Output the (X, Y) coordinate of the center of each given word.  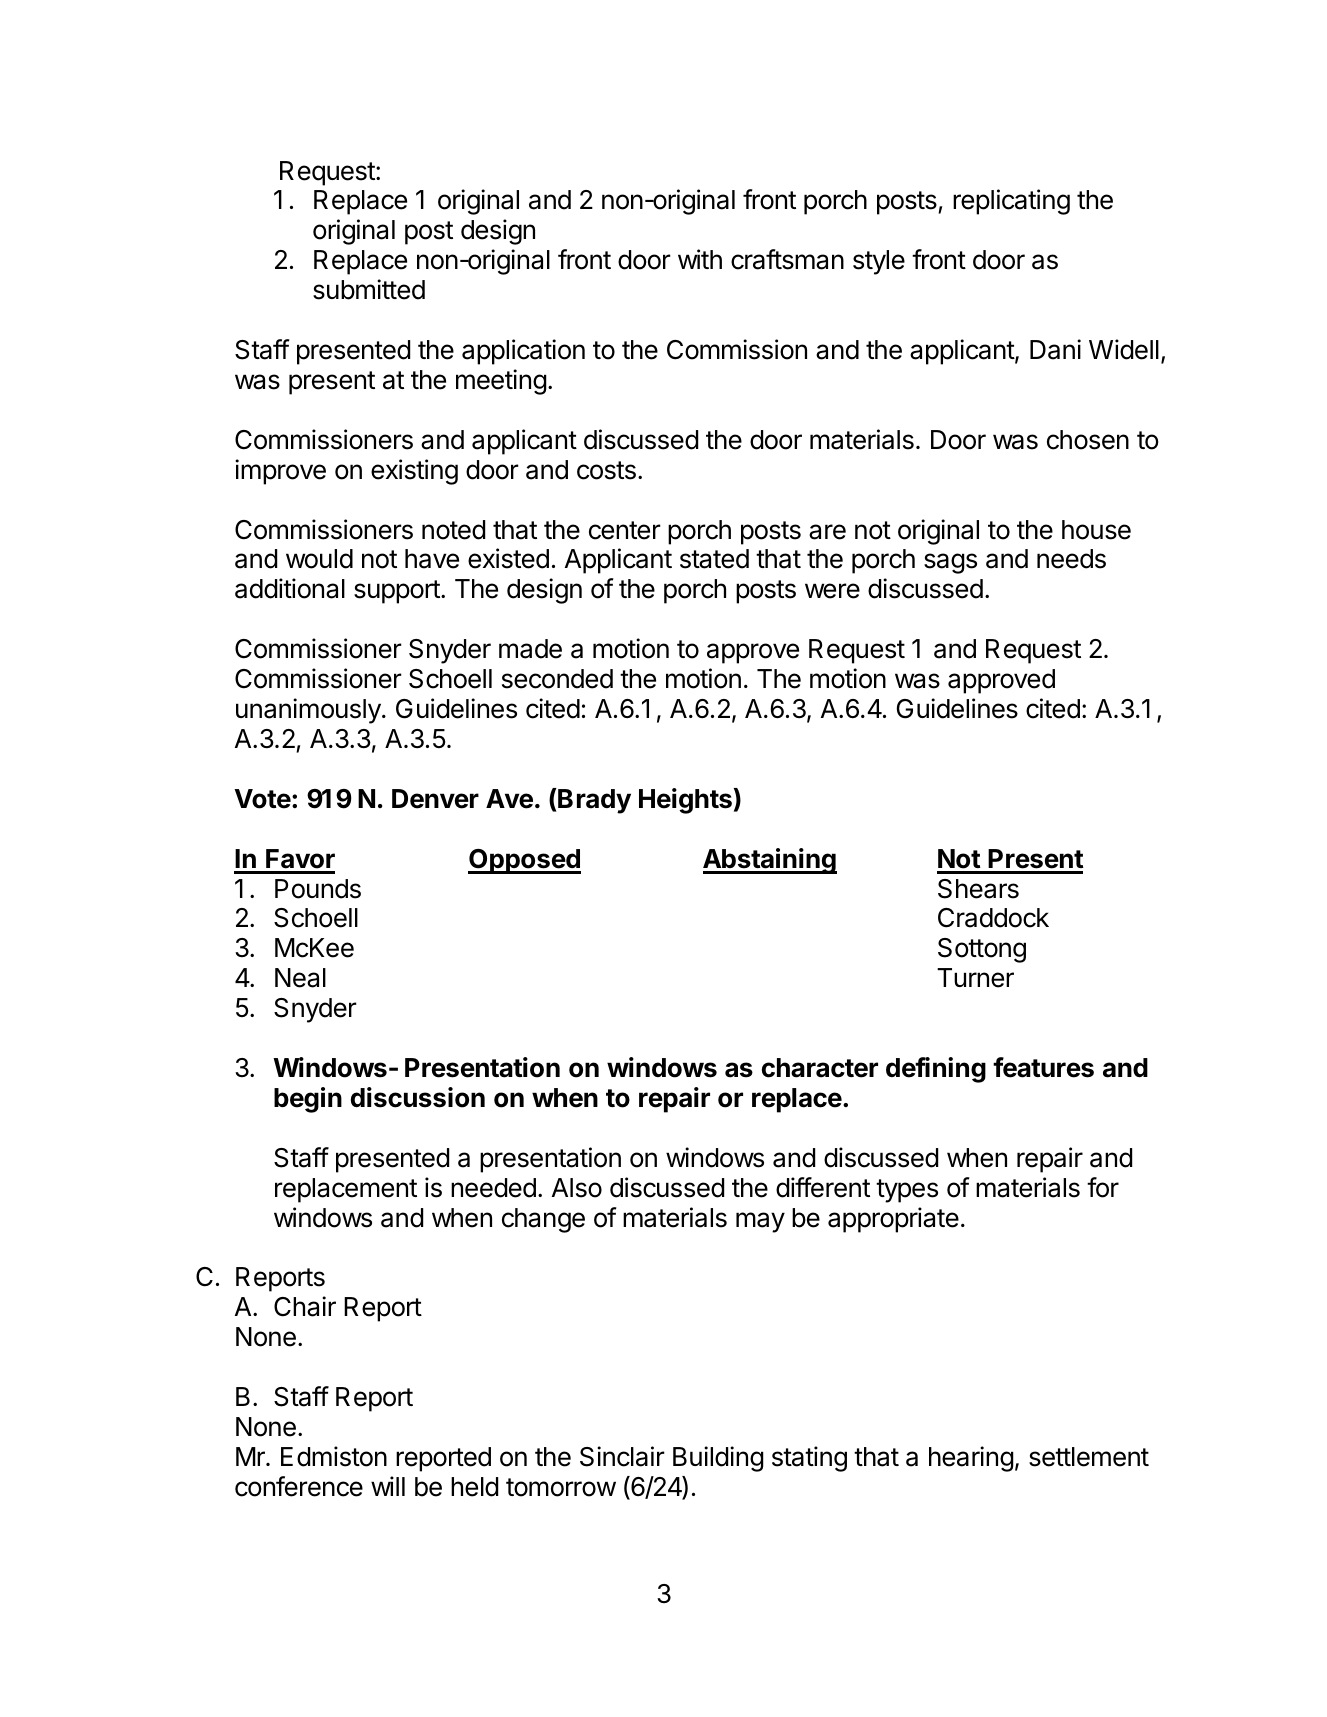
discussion (418, 1097)
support (398, 592)
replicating (1011, 202)
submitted (369, 289)
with (700, 259)
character (820, 1068)
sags (950, 563)
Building (718, 1459)
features (1043, 1067)
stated (714, 559)
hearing (971, 1459)
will (388, 1486)
